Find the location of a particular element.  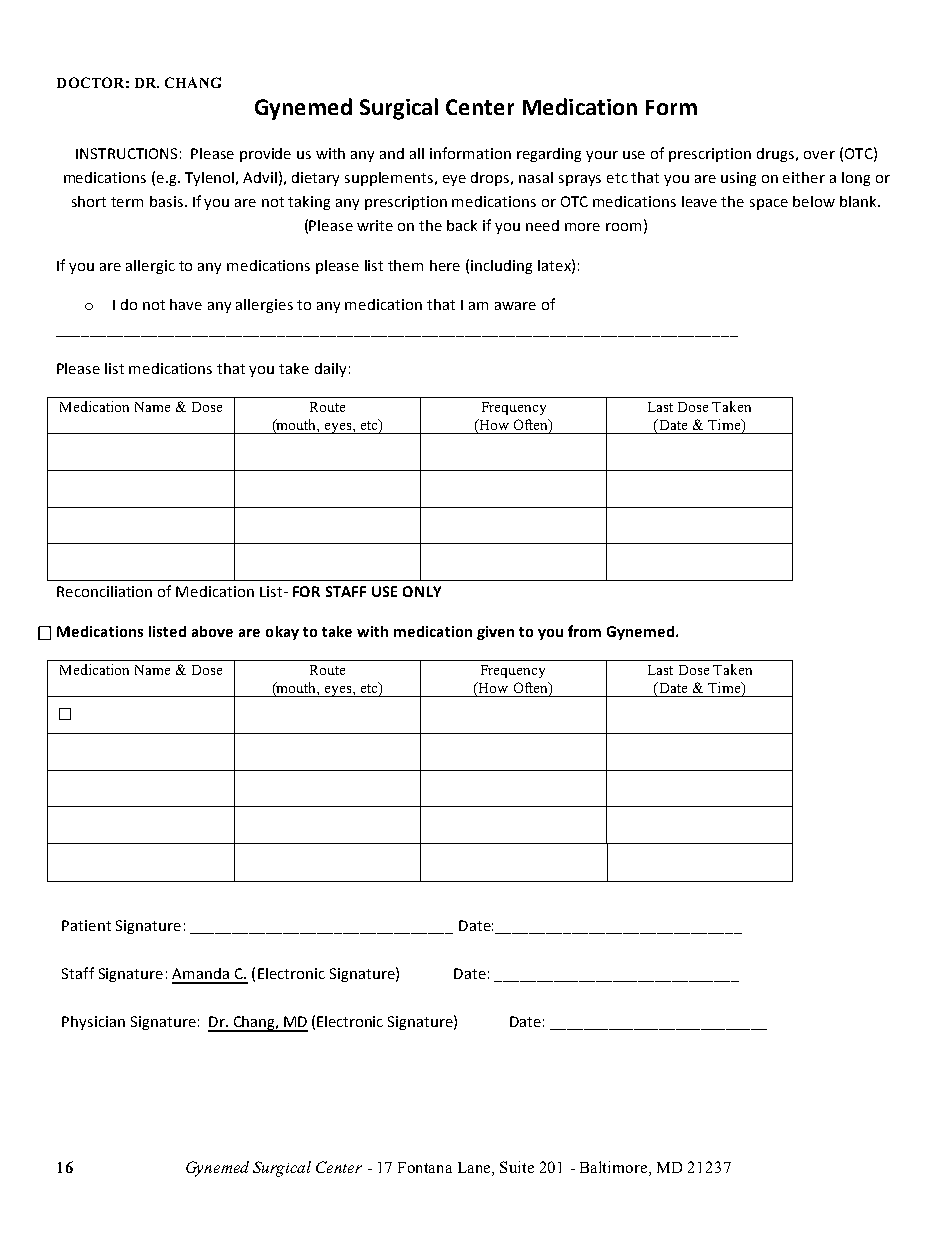

Physician is located at coordinates (93, 1023).
